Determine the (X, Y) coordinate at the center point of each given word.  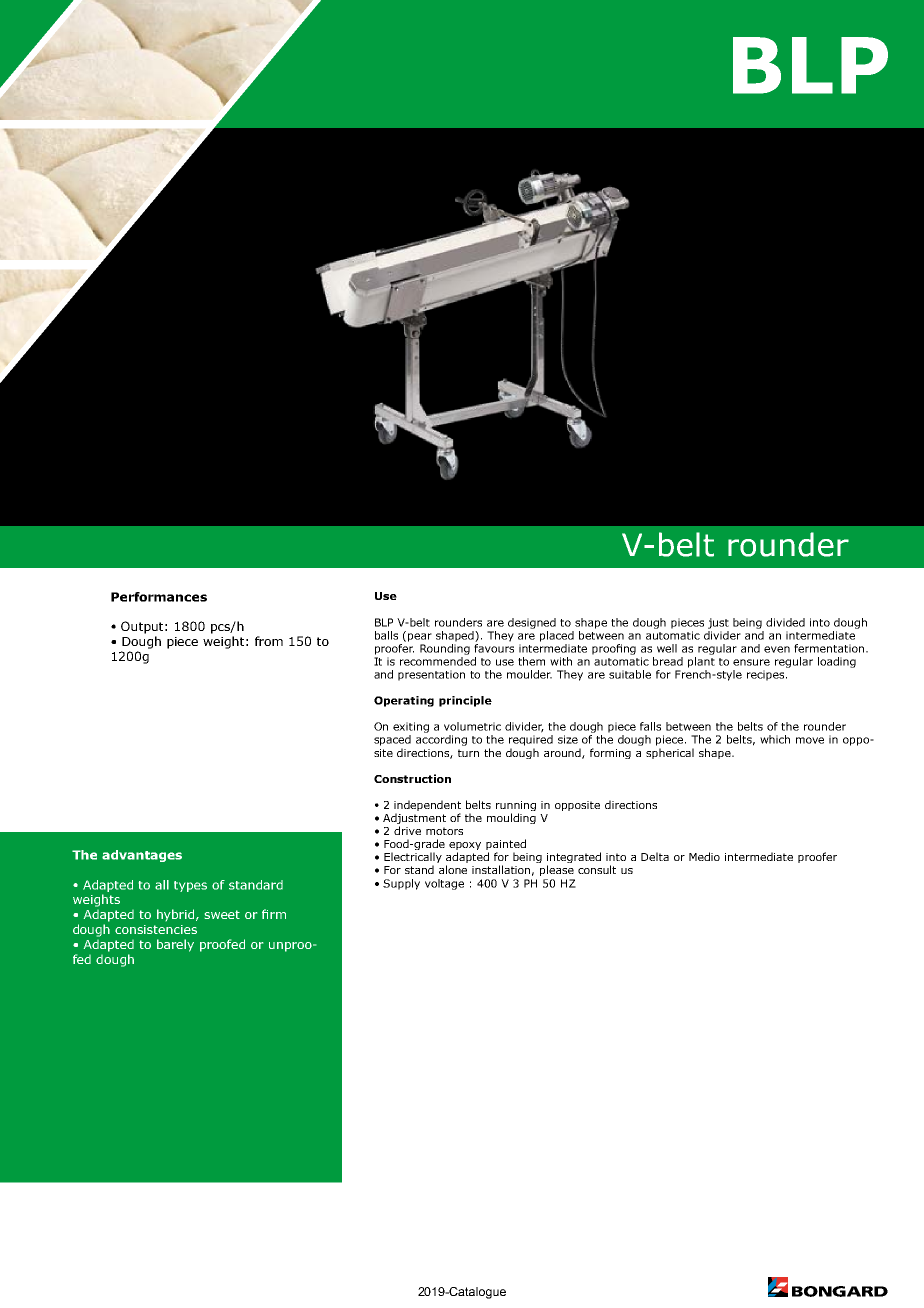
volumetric (472, 726)
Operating (404, 701)
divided (785, 622)
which (775, 739)
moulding (511, 818)
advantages (142, 856)
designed (532, 623)
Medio (704, 856)
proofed (222, 945)
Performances (159, 597)
